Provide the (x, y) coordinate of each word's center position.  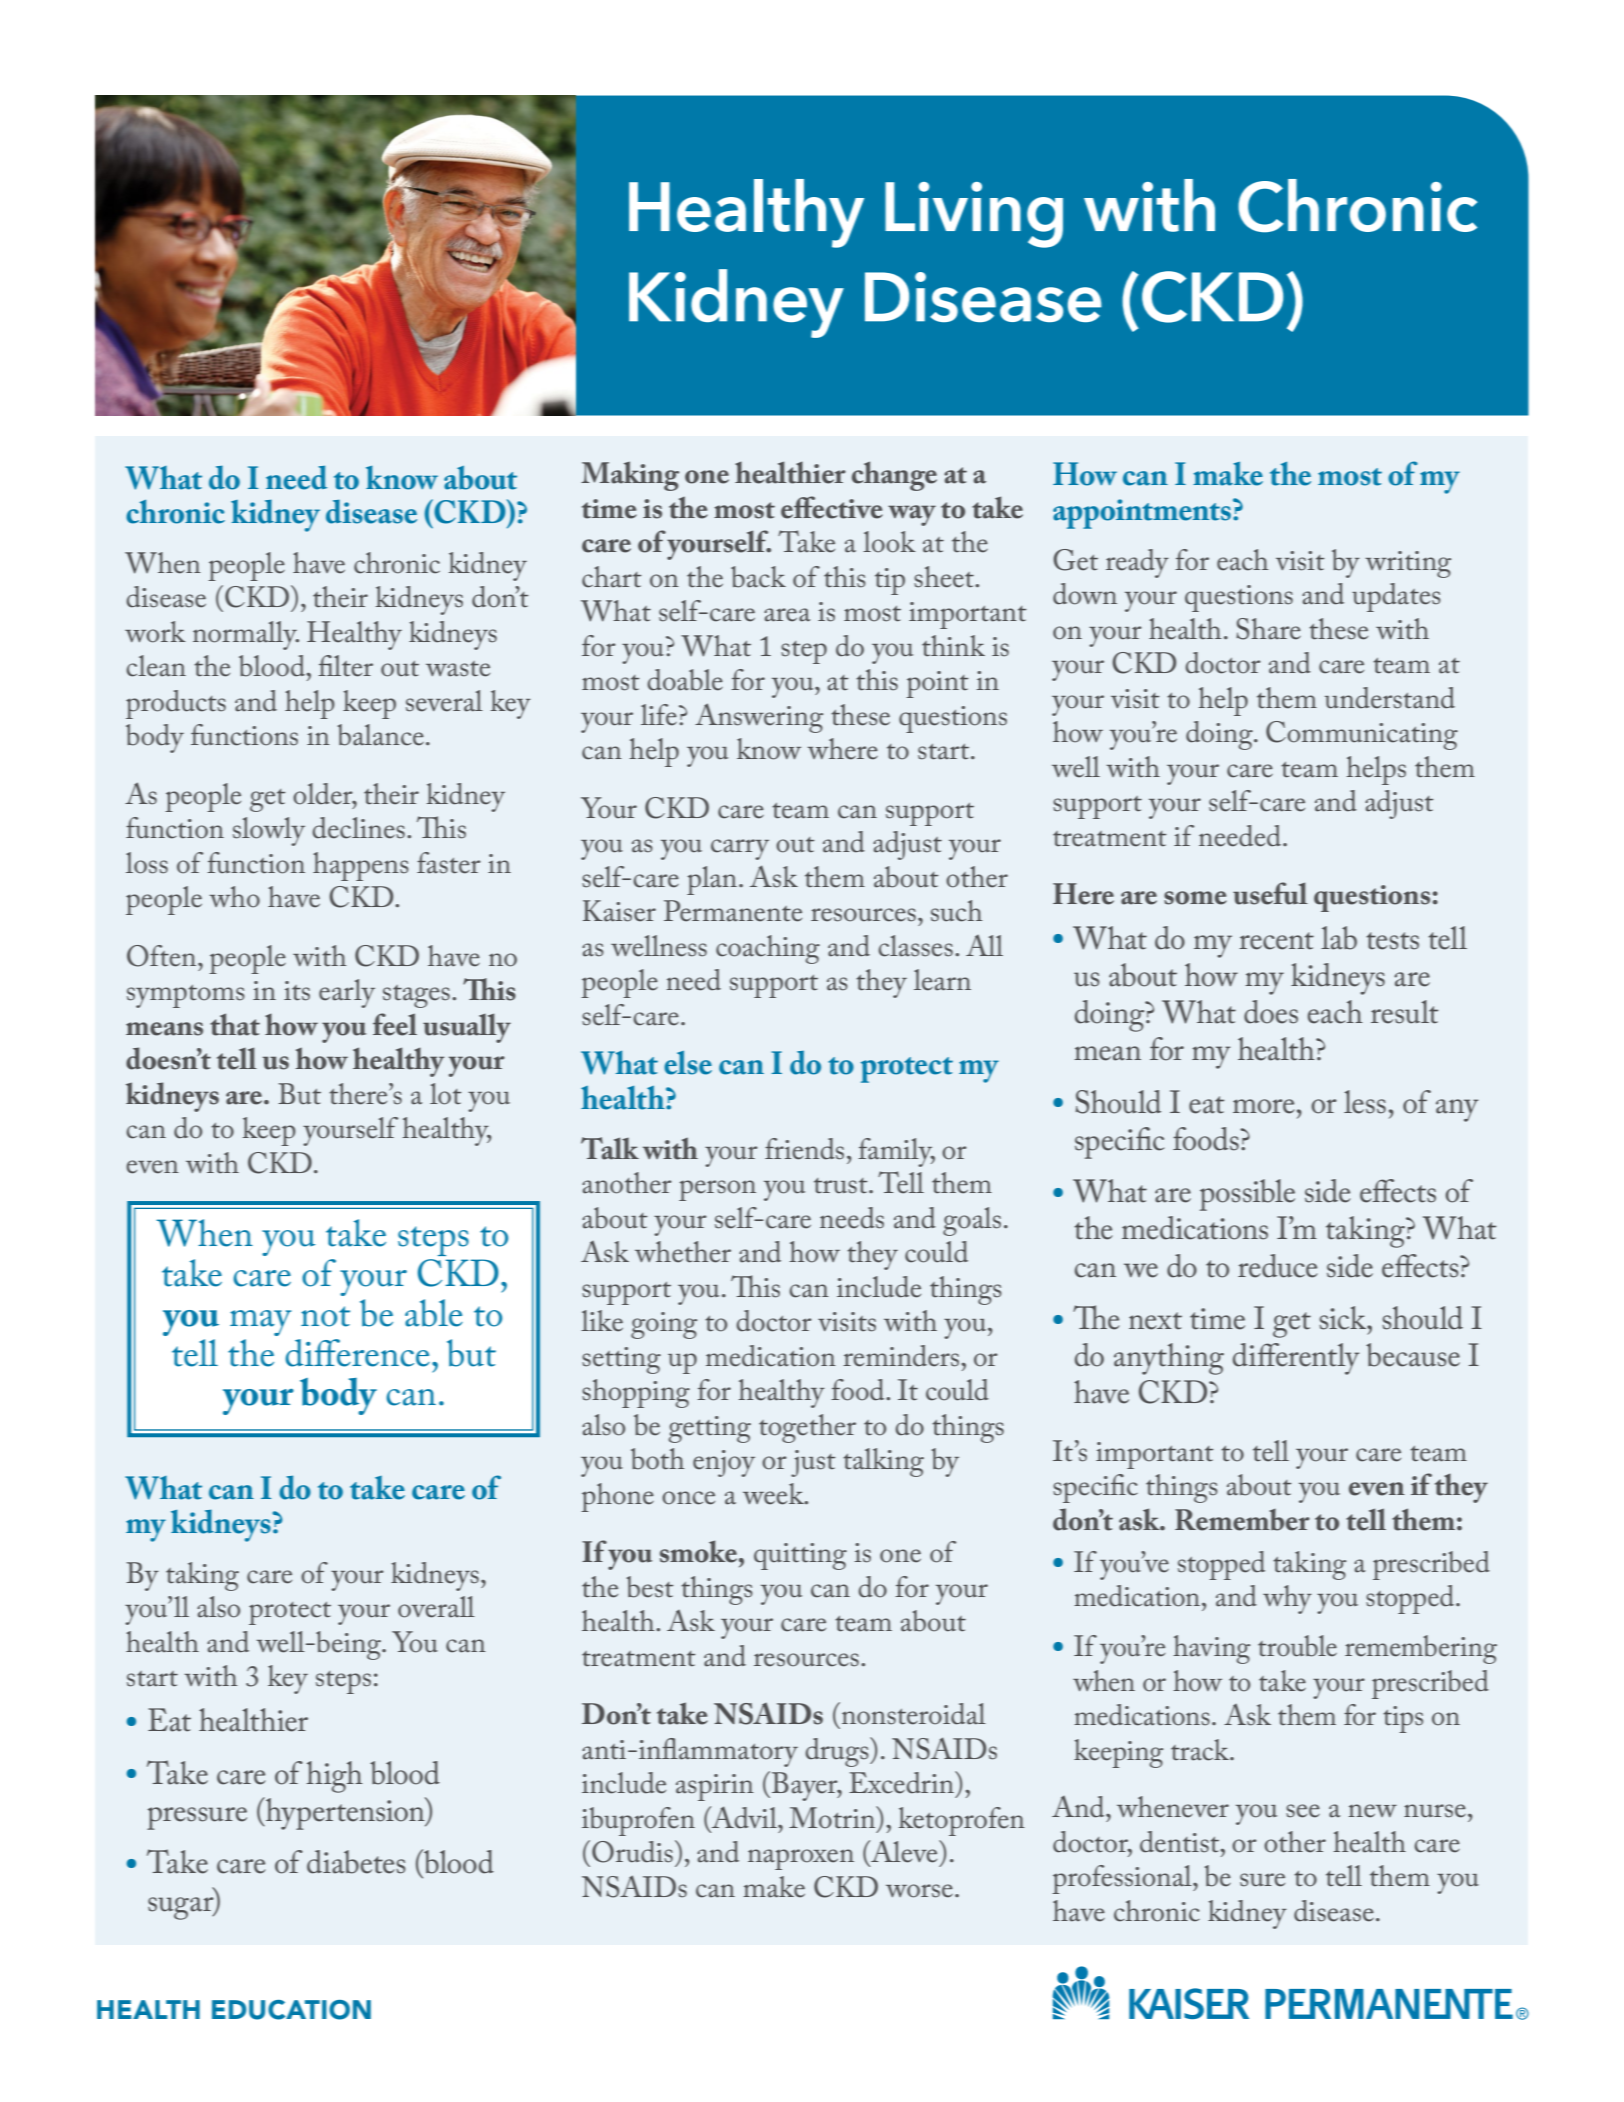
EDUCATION (291, 2010)
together (807, 1428)
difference (357, 1353)
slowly (269, 831)
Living (974, 215)
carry (740, 849)
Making (630, 476)
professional (1123, 1879)
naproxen (801, 1859)
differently (1296, 1359)
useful (1270, 893)
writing (1408, 564)
